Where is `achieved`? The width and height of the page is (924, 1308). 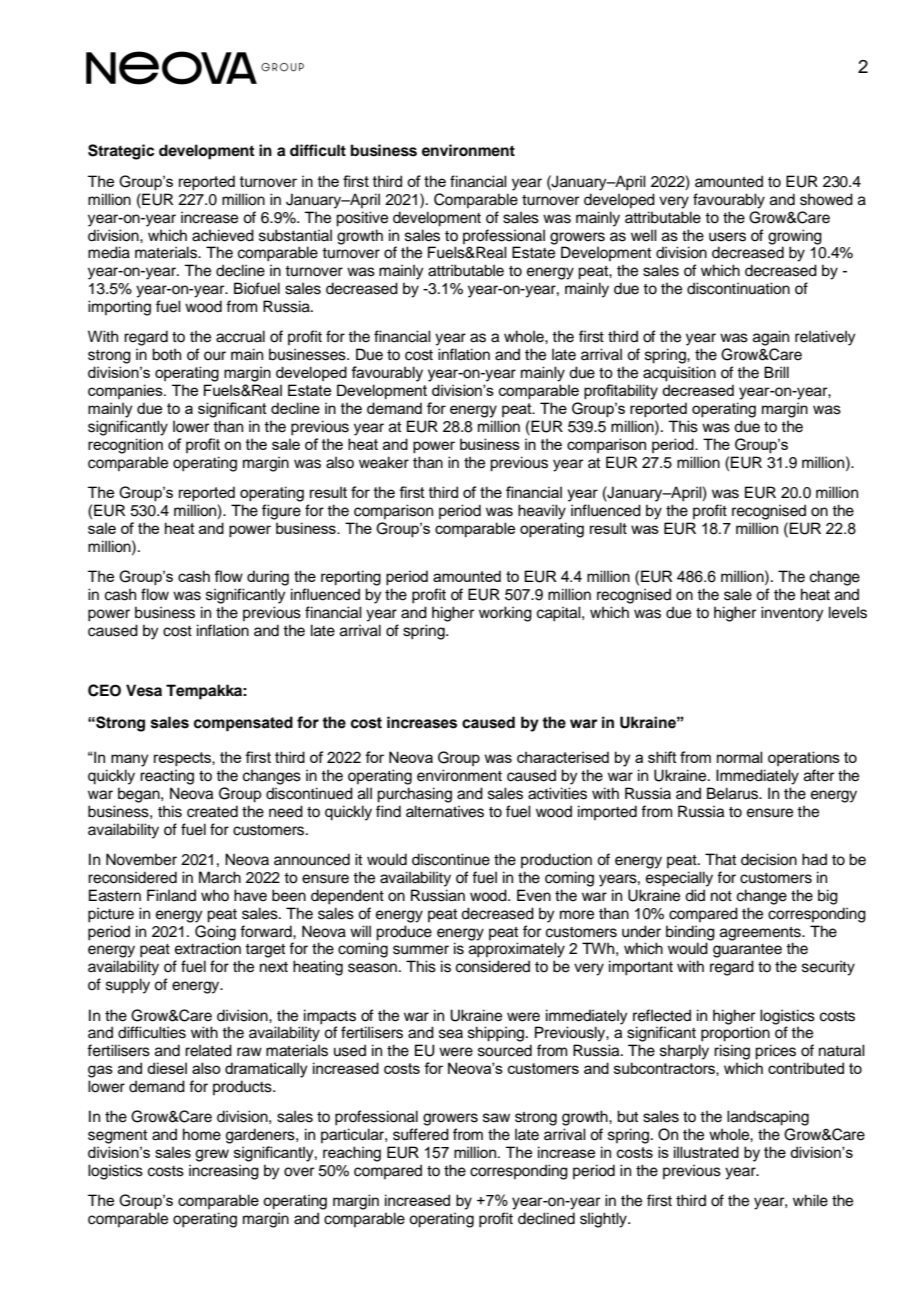 achieved is located at coordinates (223, 235).
